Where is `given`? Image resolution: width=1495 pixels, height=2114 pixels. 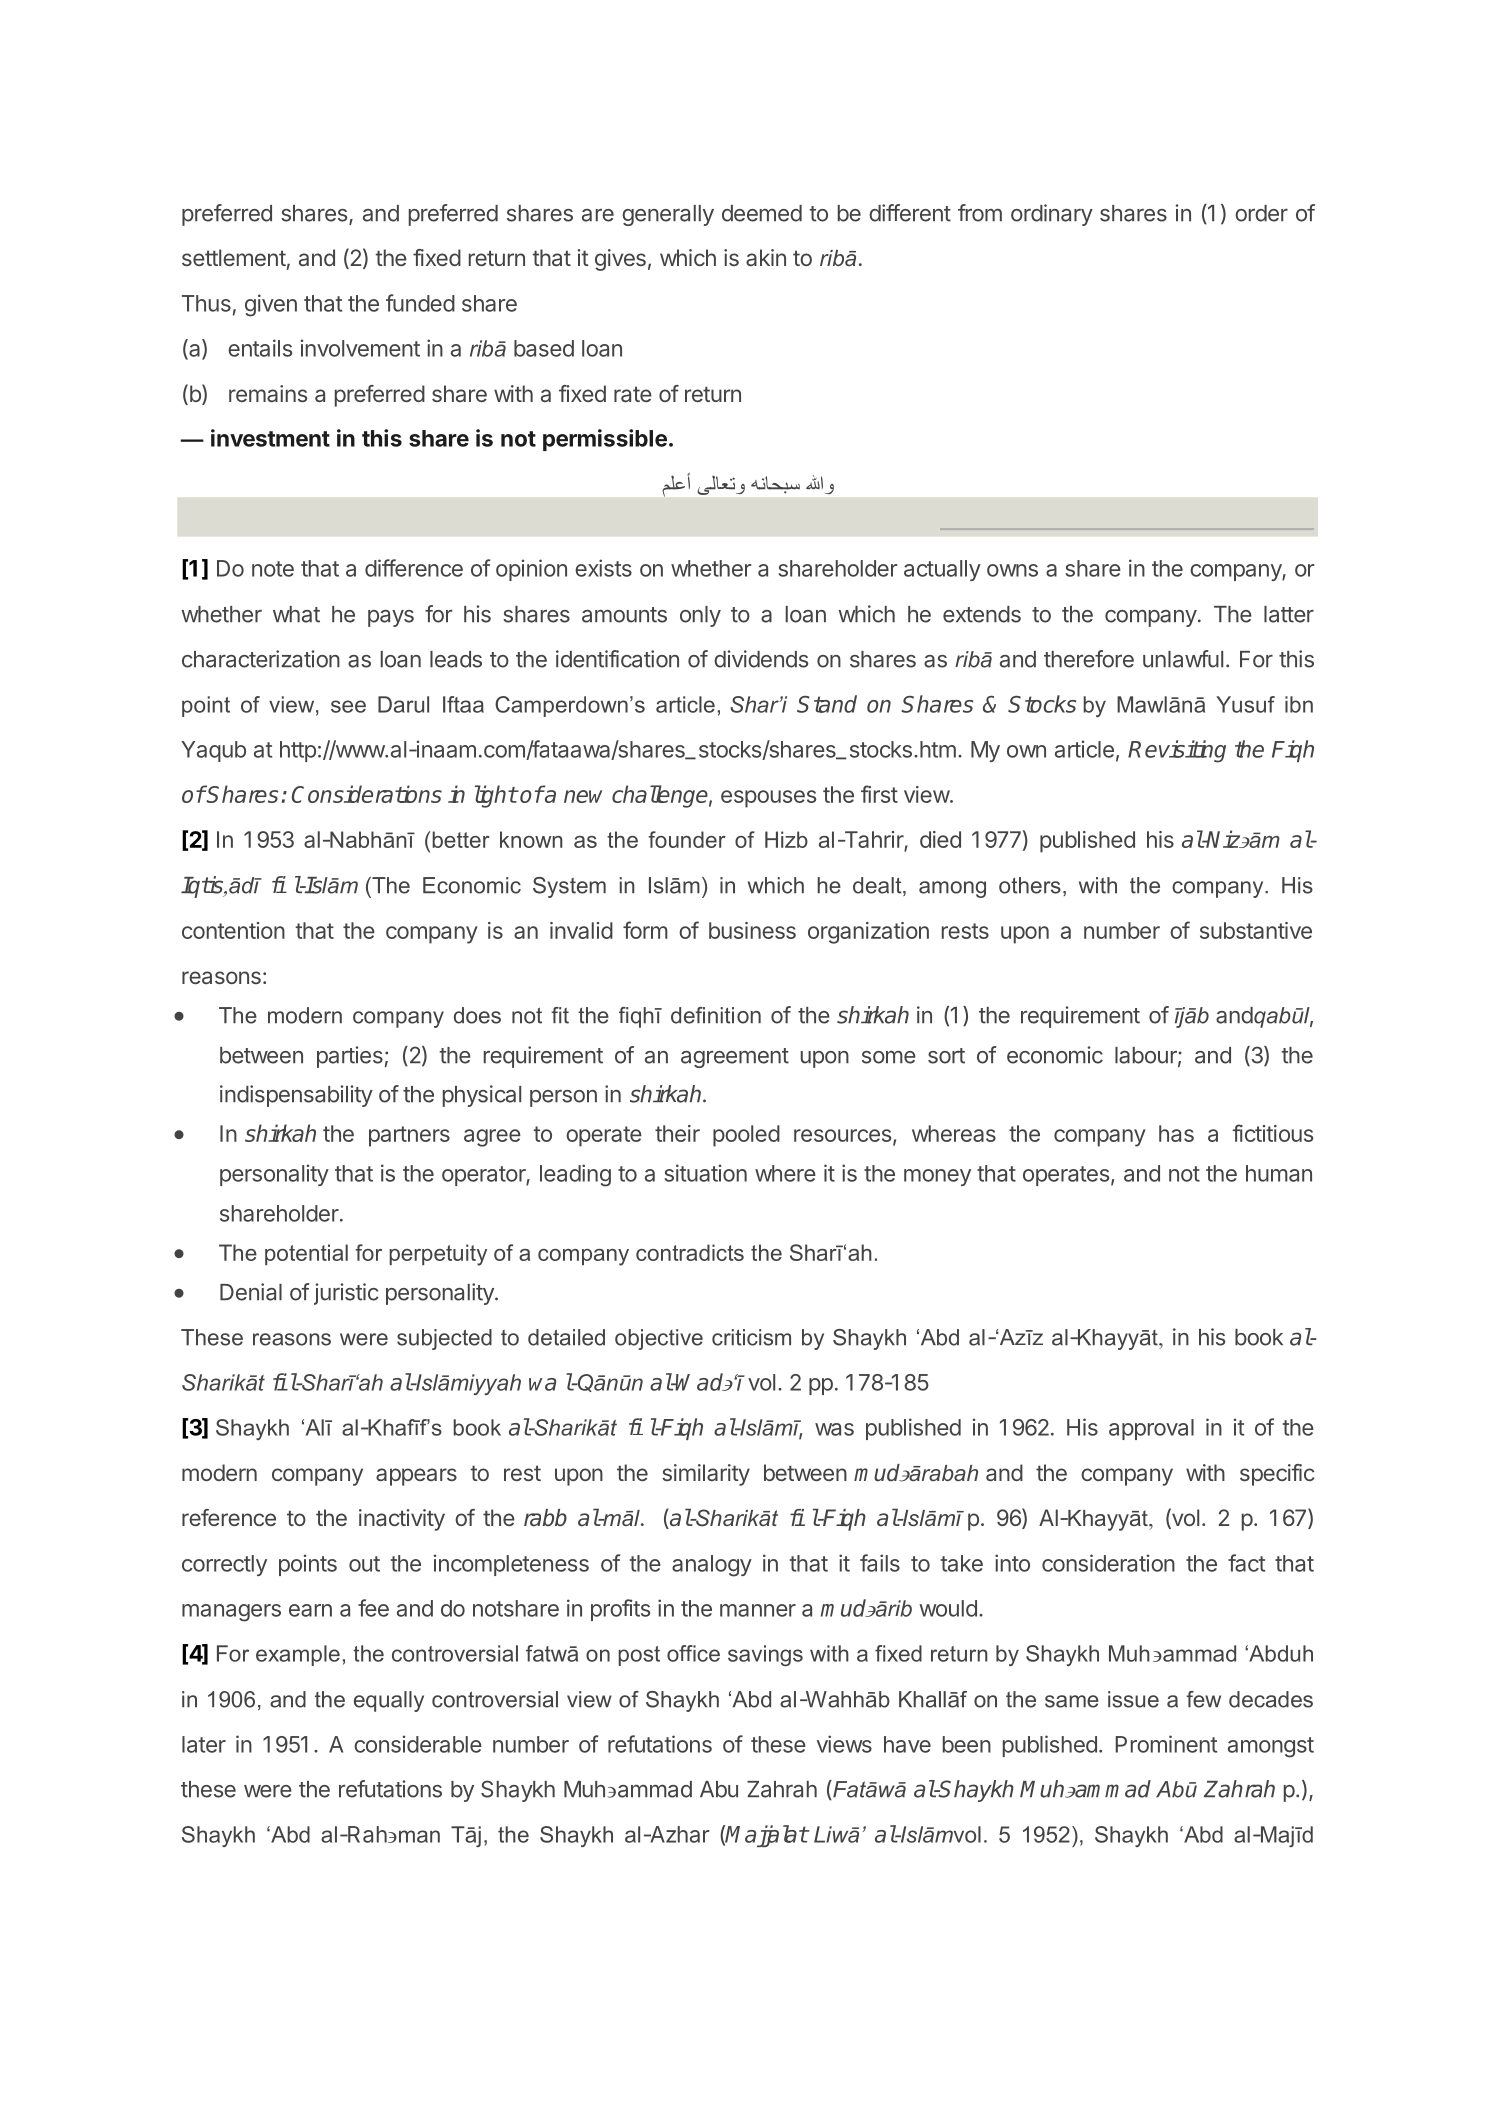
given is located at coordinates (271, 305).
